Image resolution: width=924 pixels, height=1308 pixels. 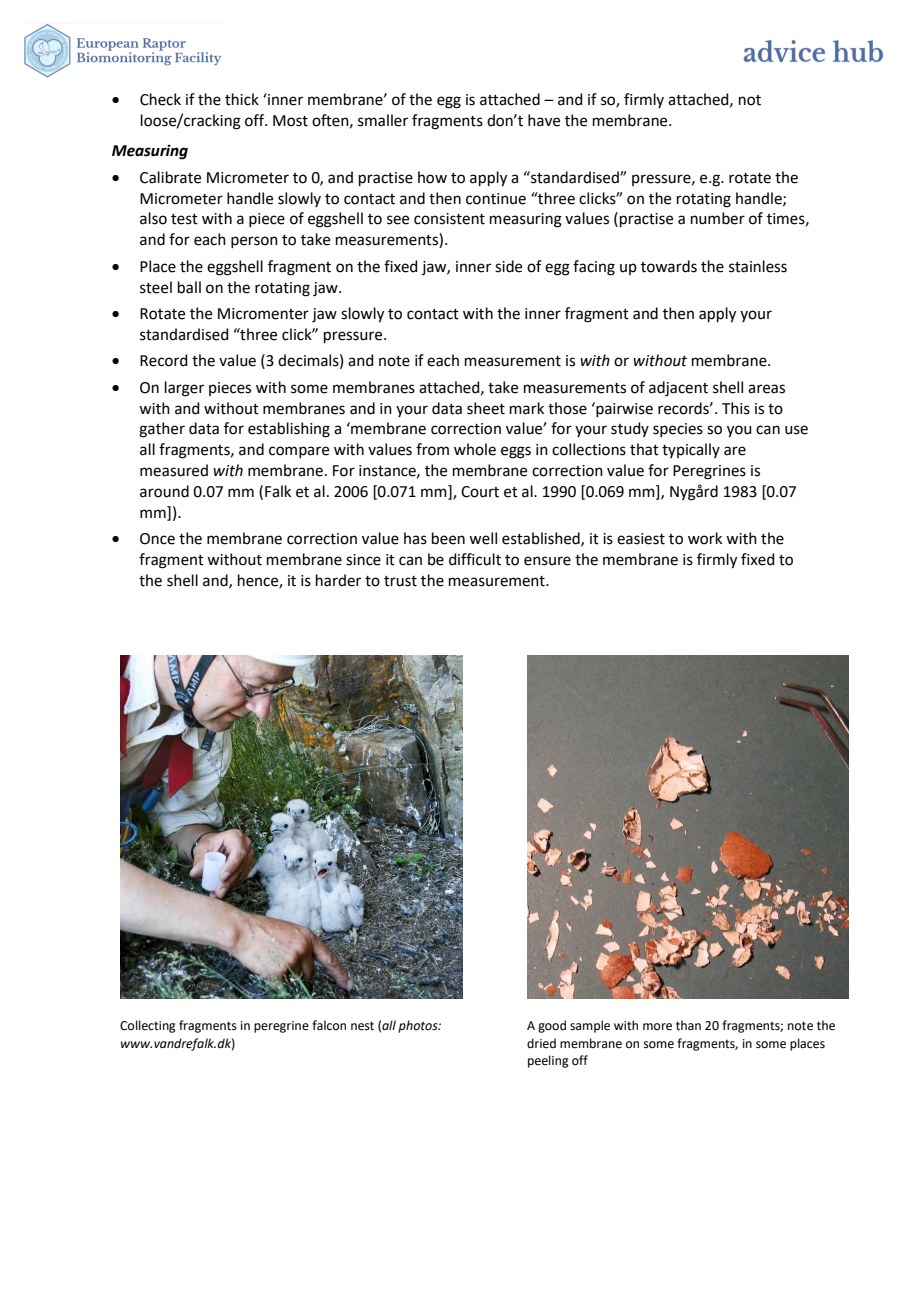 What do you see at coordinates (544, 120) in the screenshot?
I see `have` at bounding box center [544, 120].
